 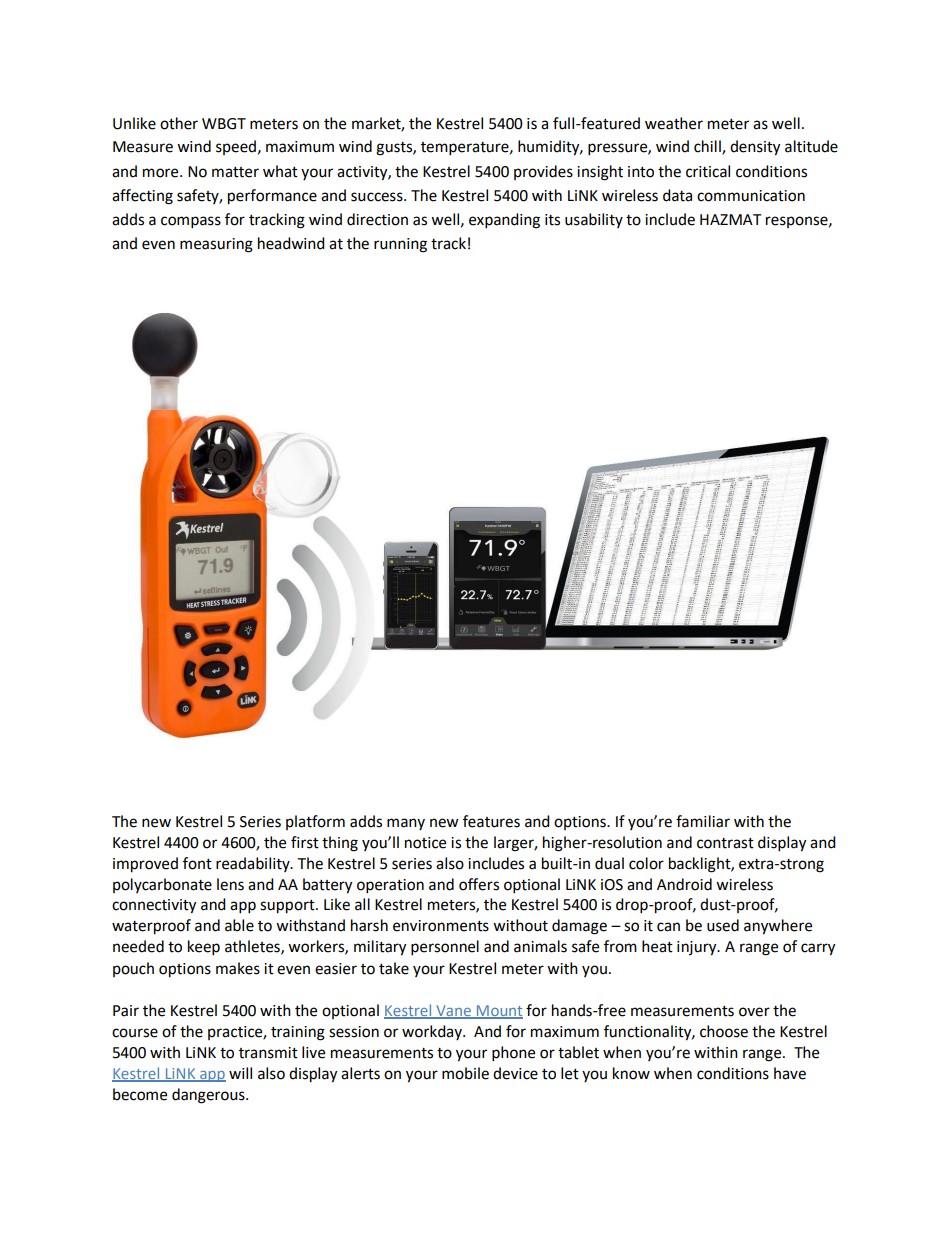 I want to click on offers, so click(x=479, y=884).
